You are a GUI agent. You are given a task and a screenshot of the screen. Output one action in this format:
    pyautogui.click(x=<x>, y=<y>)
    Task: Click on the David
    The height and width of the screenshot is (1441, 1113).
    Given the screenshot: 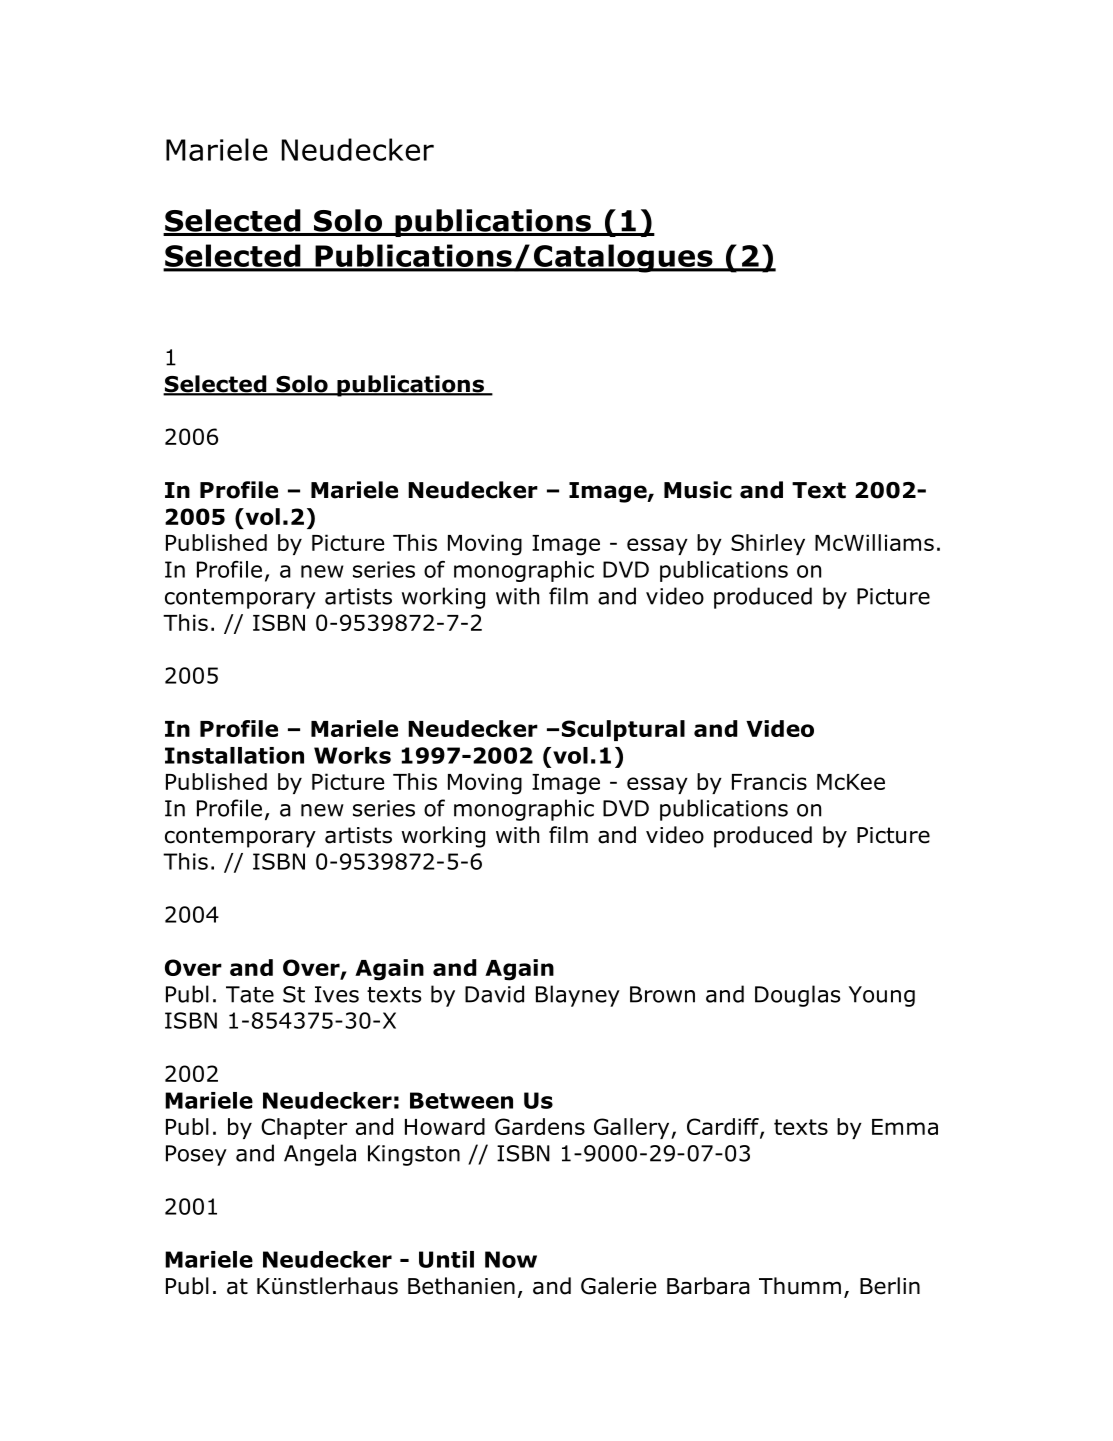 What is the action you would take?
    pyautogui.click(x=494, y=994)
